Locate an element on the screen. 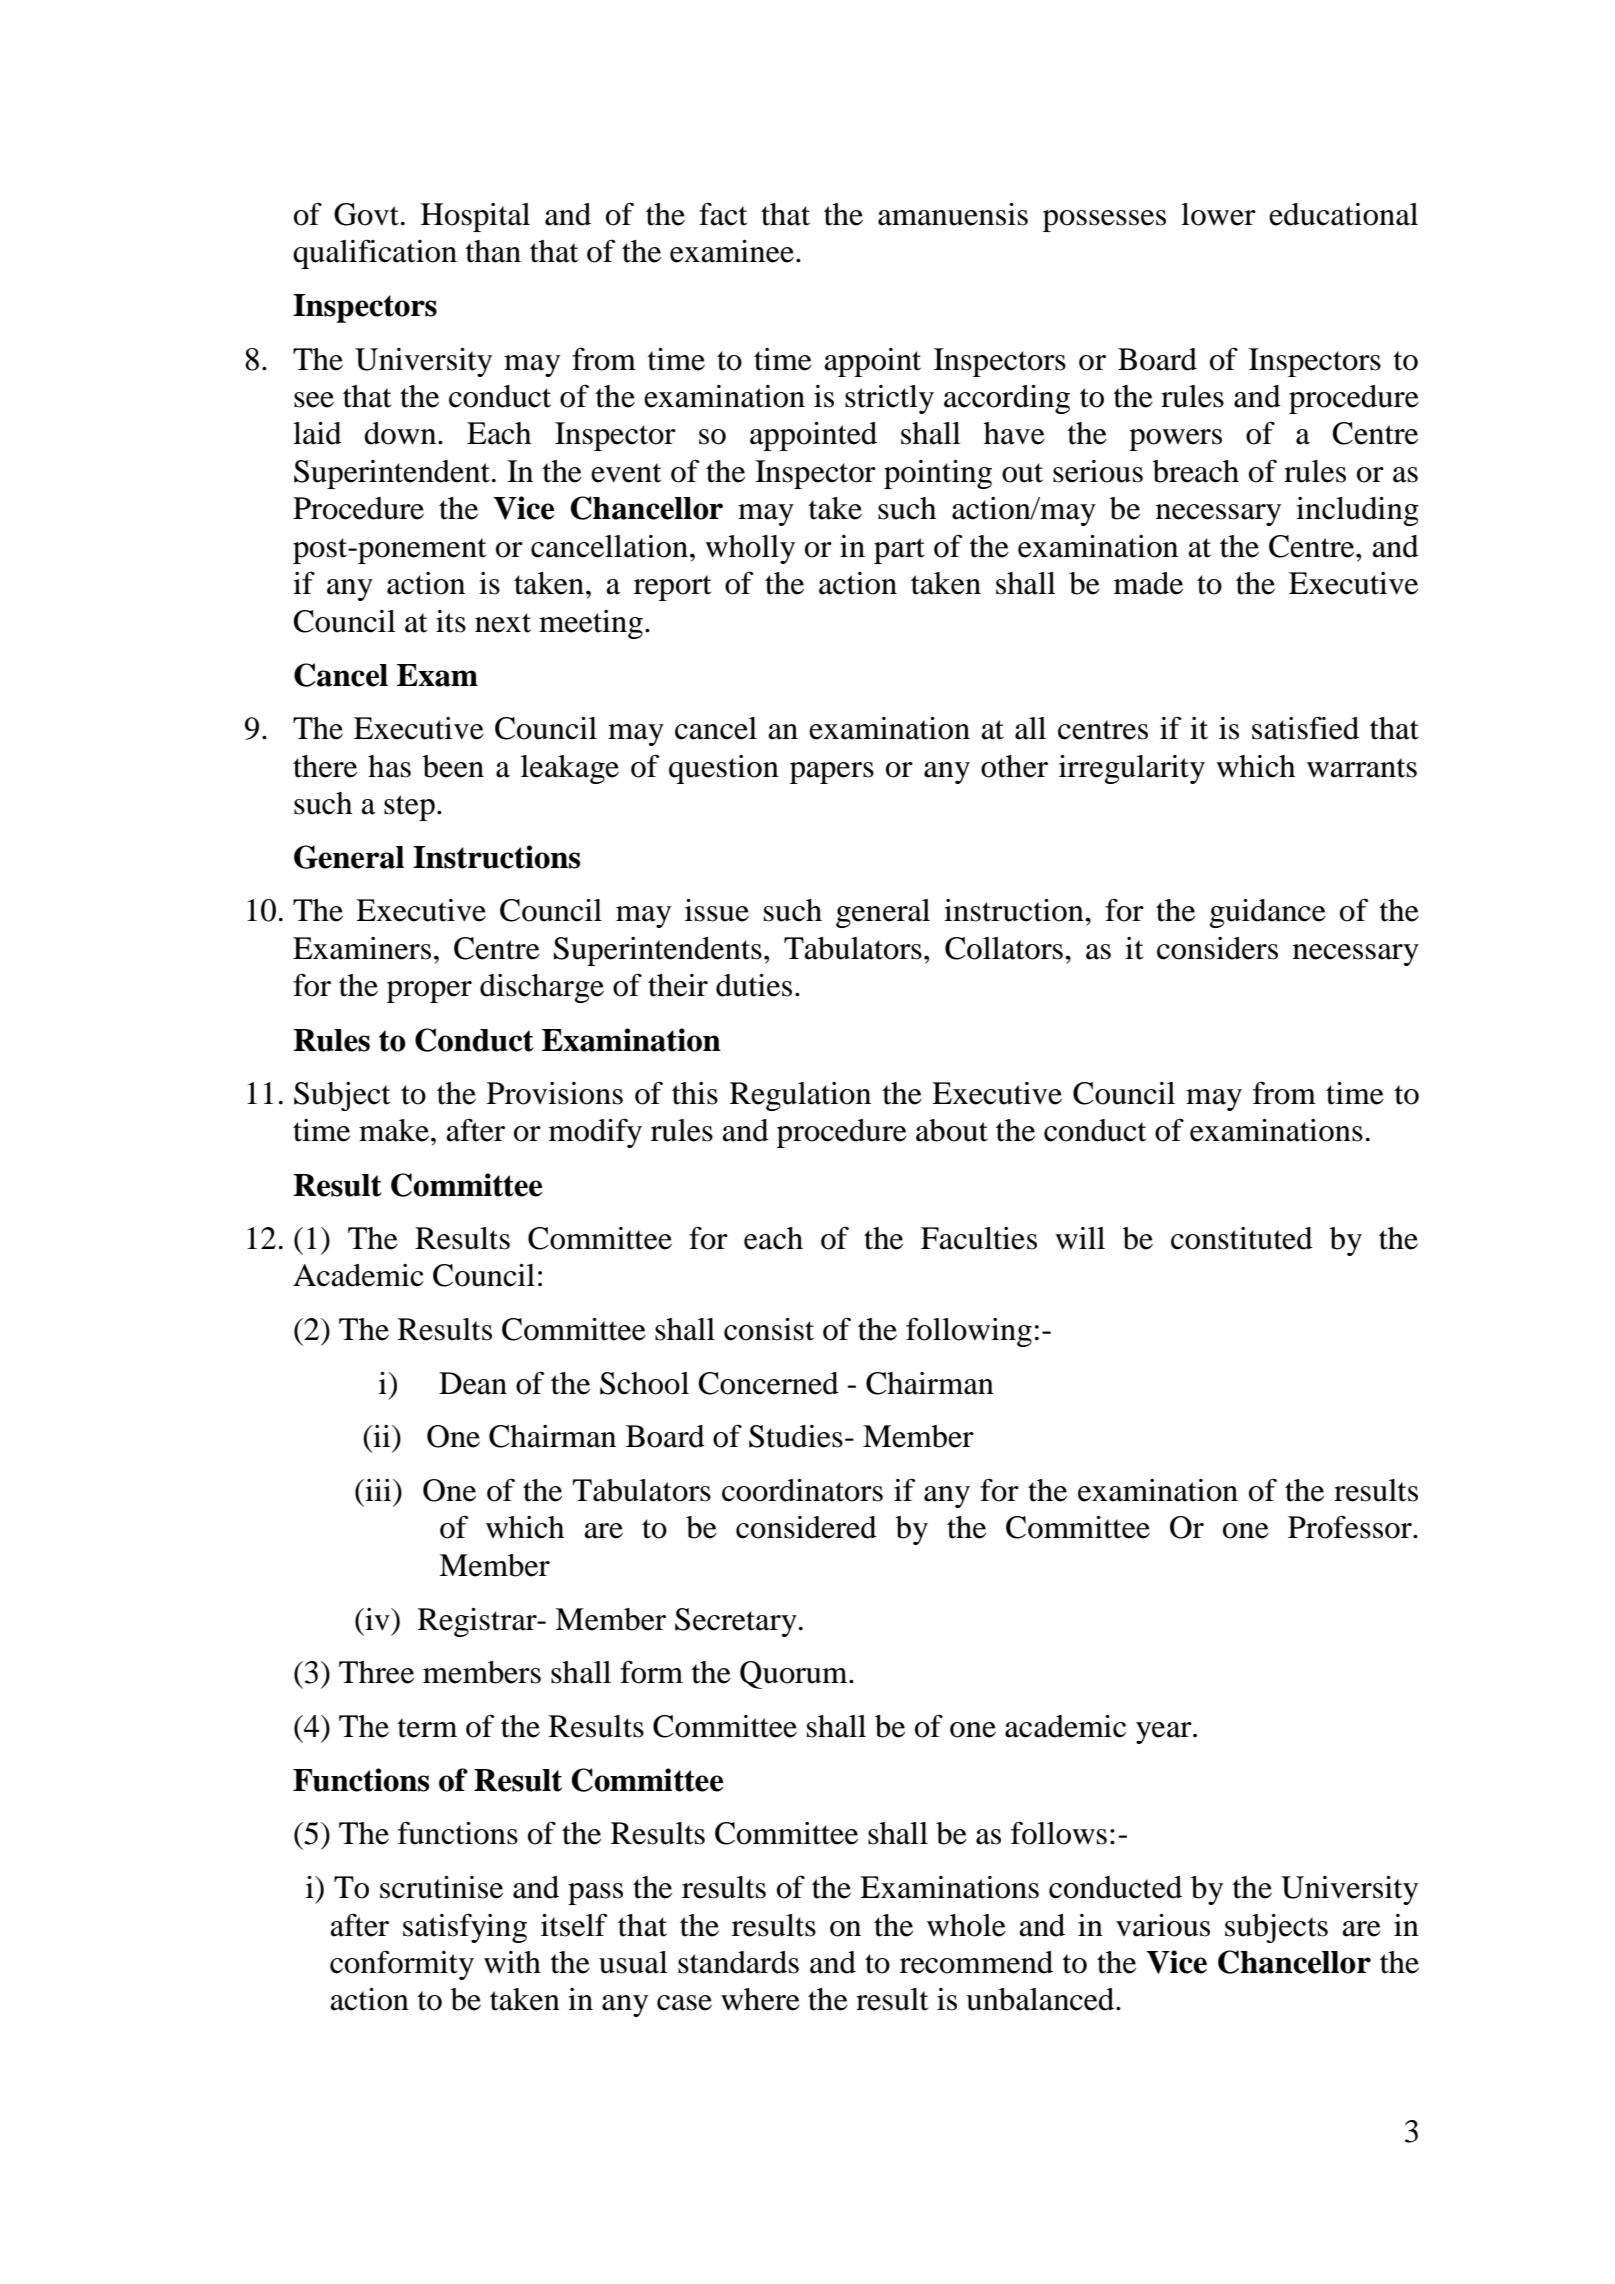 The width and height of the screenshot is (1615, 2284). guidance is located at coordinates (1268, 913).
